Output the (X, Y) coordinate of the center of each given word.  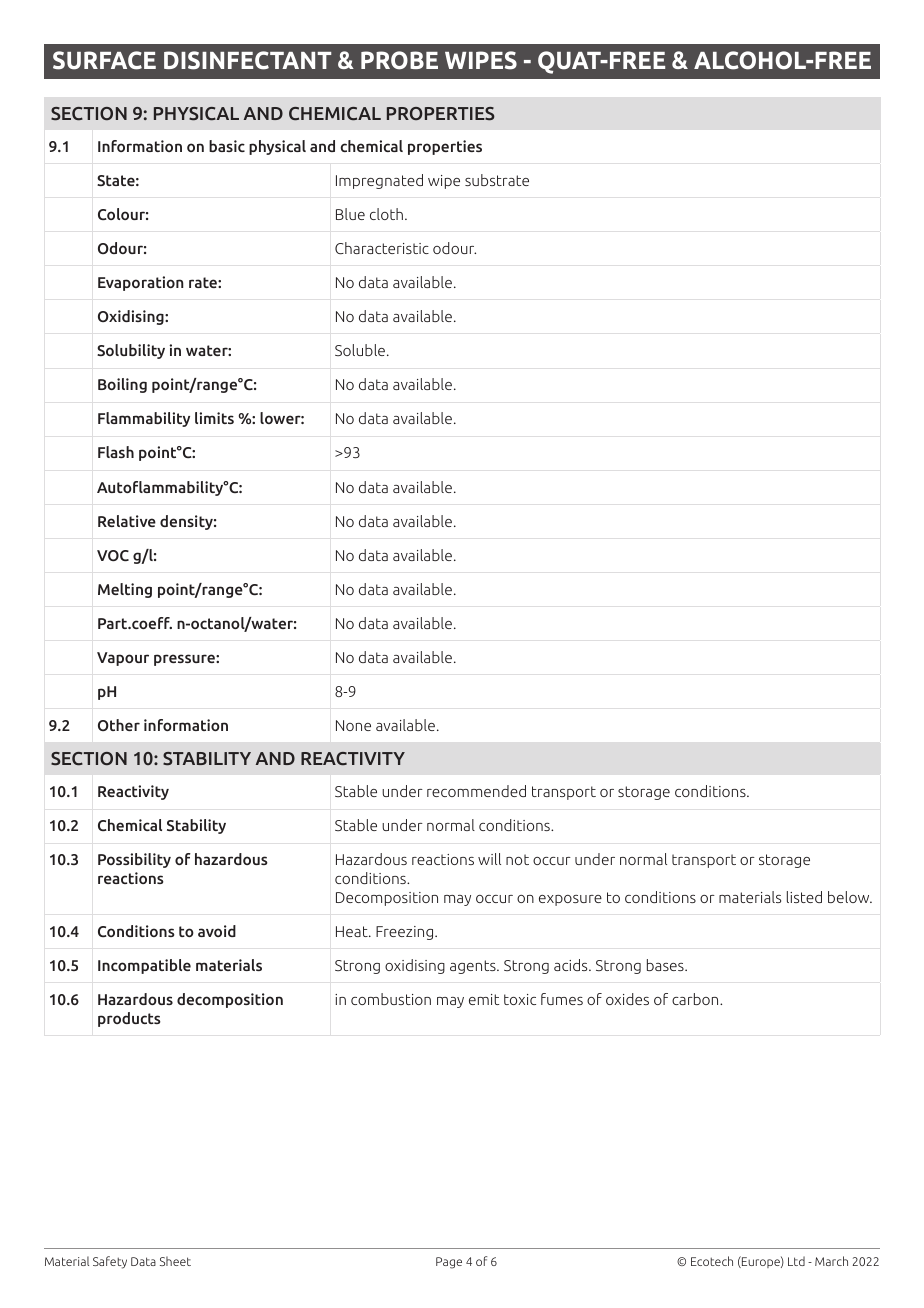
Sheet (175, 1261)
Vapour (123, 659)
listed (804, 897)
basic (227, 146)
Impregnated (379, 181)
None (353, 725)
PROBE (399, 60)
